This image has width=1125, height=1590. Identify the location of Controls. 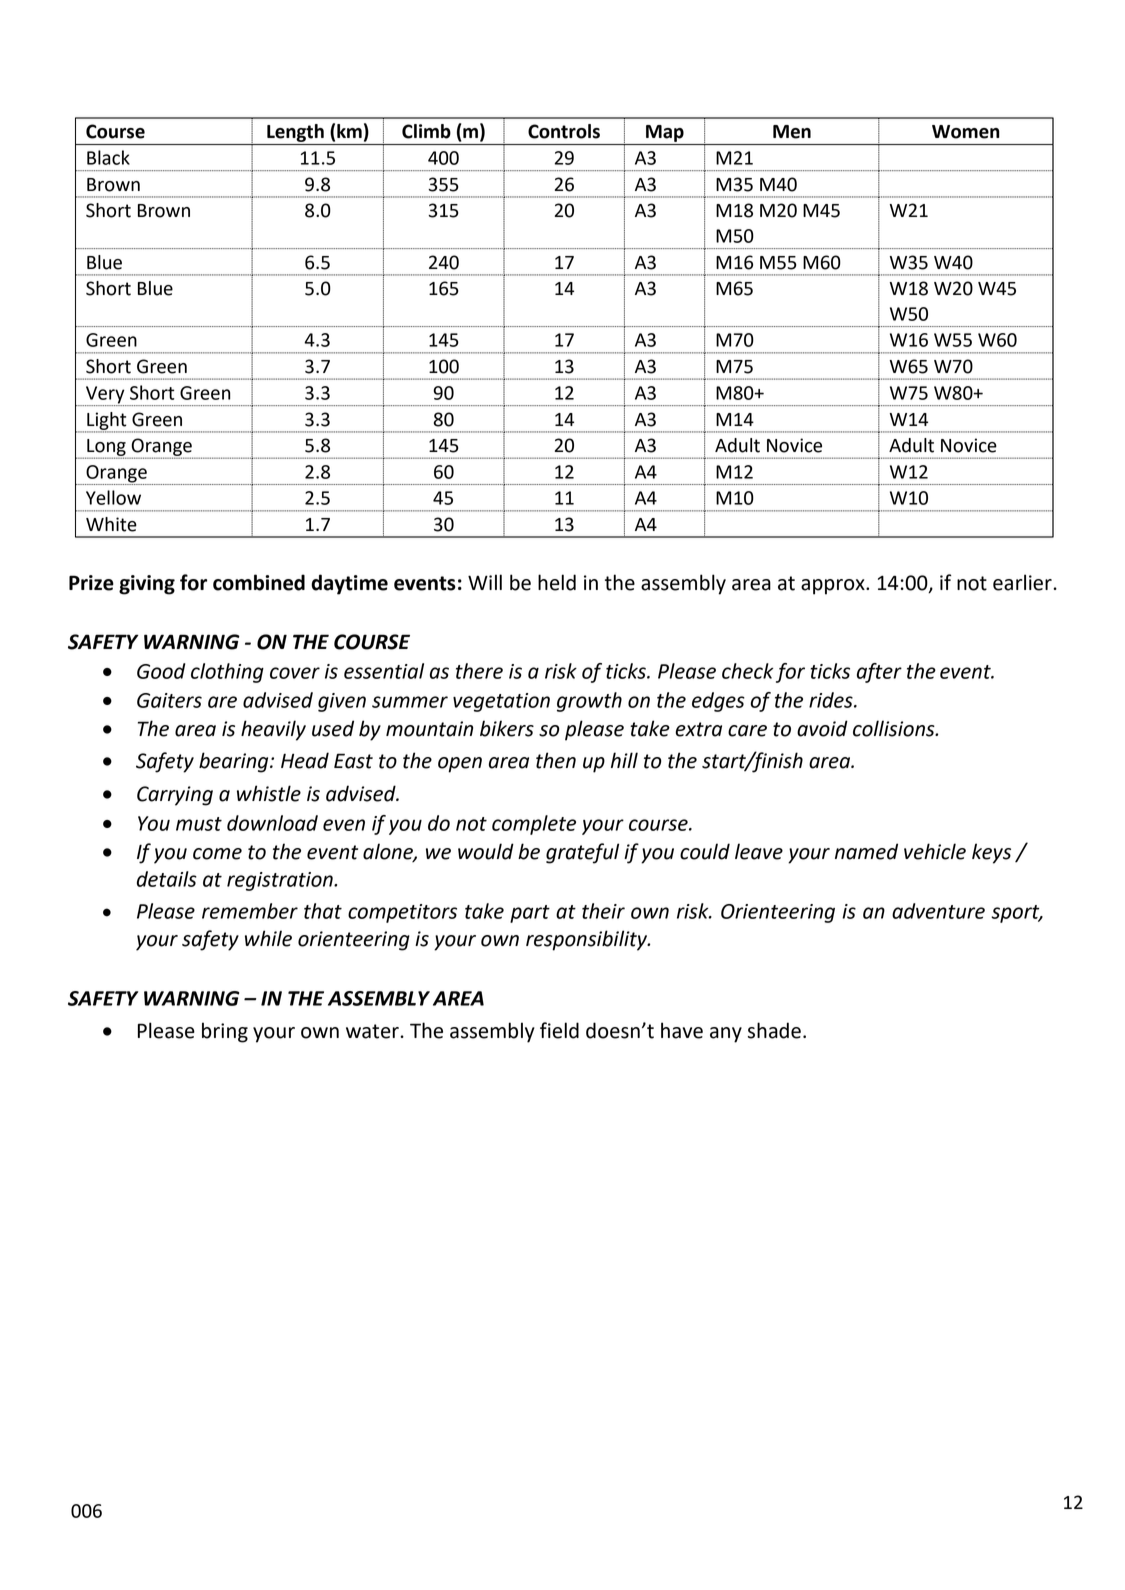
(564, 131).
